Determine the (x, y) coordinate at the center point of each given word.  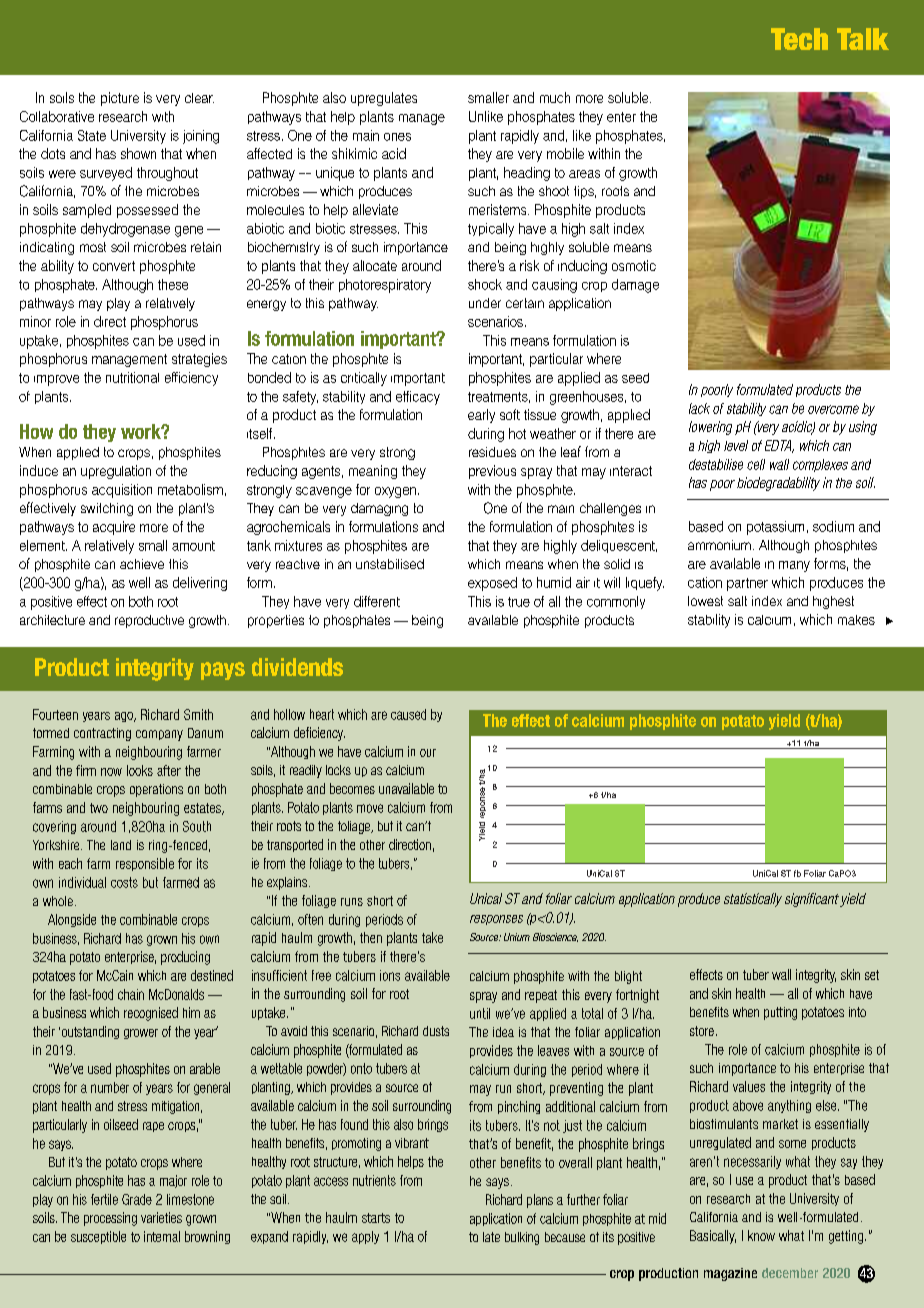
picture (120, 99)
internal (162, 1236)
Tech (799, 39)
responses (496, 920)
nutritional (132, 377)
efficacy (418, 398)
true (519, 602)
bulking (522, 1238)
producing (185, 958)
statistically (753, 900)
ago (125, 717)
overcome (833, 409)
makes (856, 620)
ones (397, 137)
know (761, 1235)
